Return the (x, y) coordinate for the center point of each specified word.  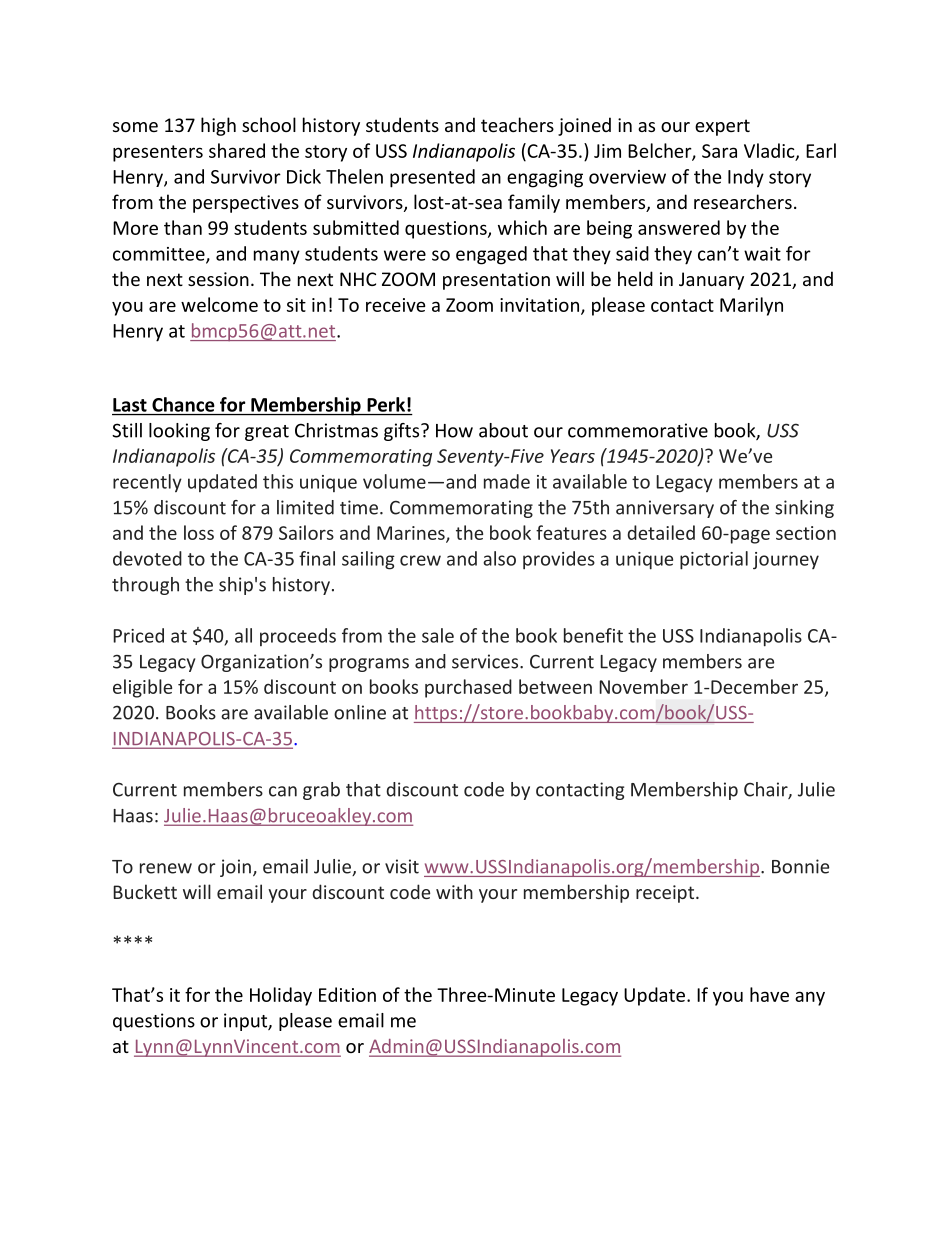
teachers (517, 124)
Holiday (281, 996)
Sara (719, 151)
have (769, 994)
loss (199, 532)
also (499, 558)
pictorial (714, 560)
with (454, 891)
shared (237, 150)
